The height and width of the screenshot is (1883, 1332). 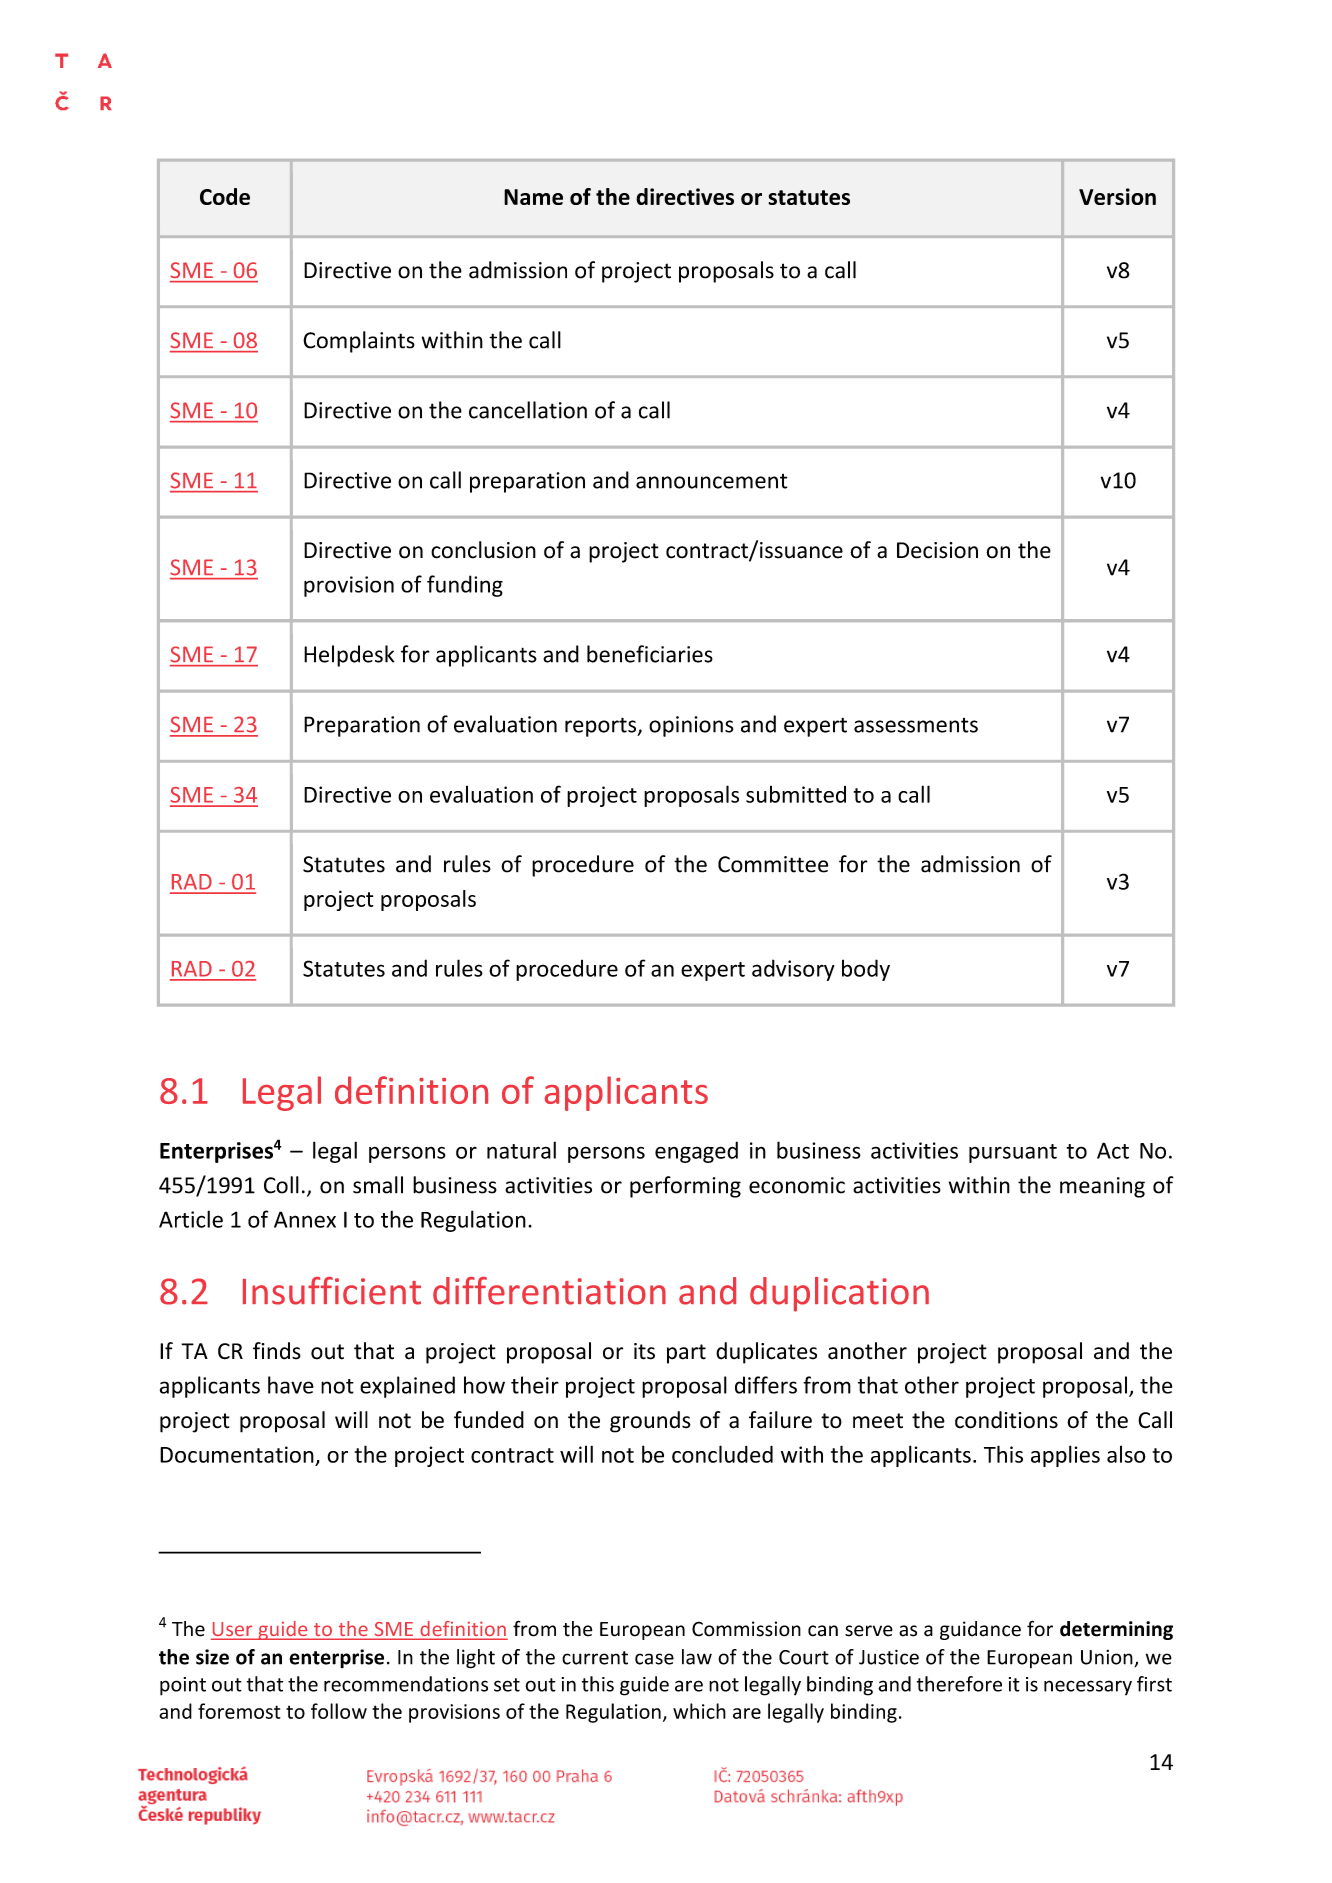 I want to click on body, so click(x=866, y=970).
